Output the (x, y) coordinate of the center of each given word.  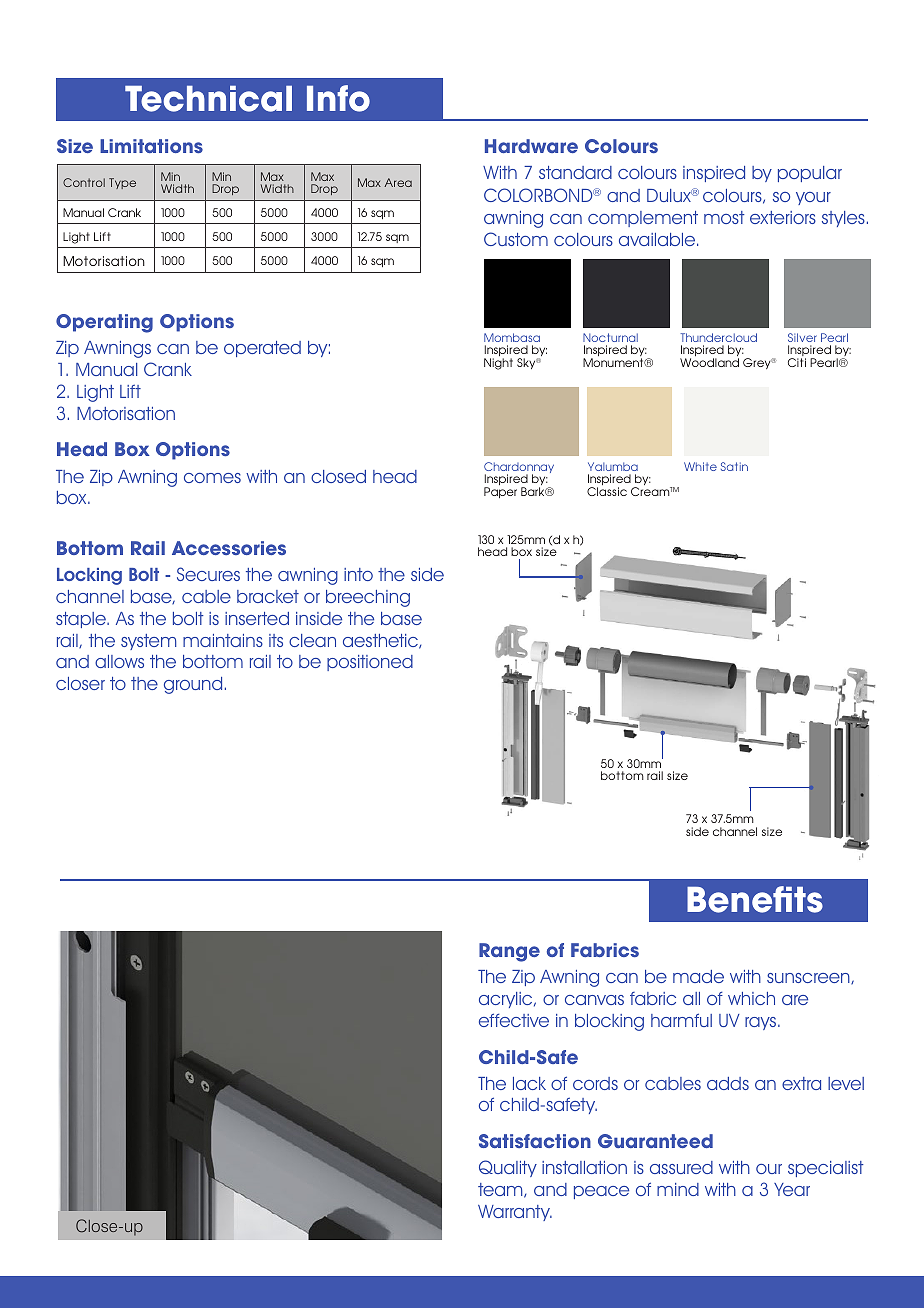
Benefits (755, 899)
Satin (734, 466)
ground (193, 685)
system (148, 642)
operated (262, 349)
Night (498, 364)
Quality (508, 1168)
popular (810, 174)
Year (792, 1189)
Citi (797, 362)
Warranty (515, 1213)
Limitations (151, 146)
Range (509, 952)
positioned (370, 663)
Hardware (531, 146)
